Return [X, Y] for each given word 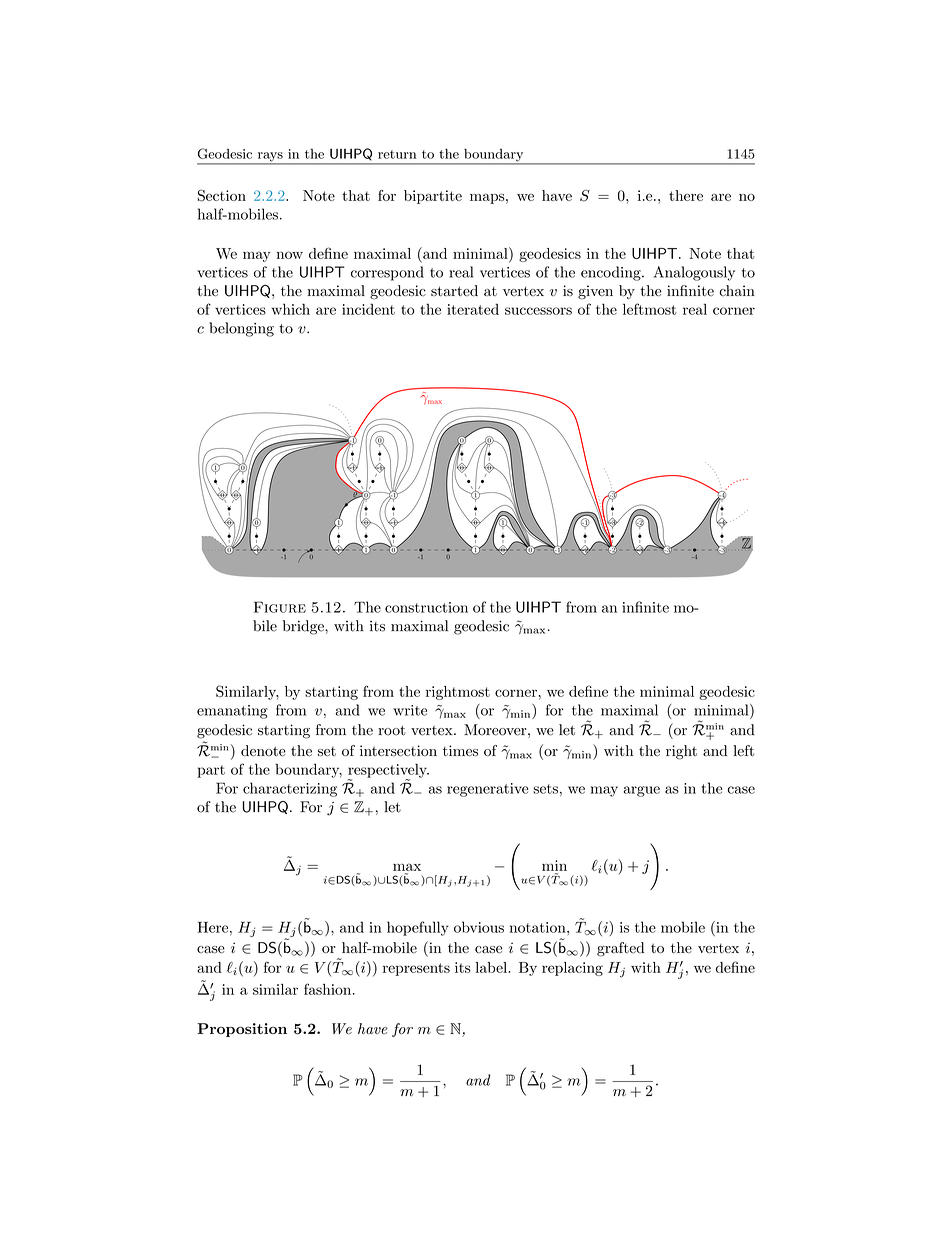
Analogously [694, 273]
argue [642, 791]
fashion [327, 989]
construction [426, 607]
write [410, 710]
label [492, 967]
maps [487, 198]
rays [270, 158]
